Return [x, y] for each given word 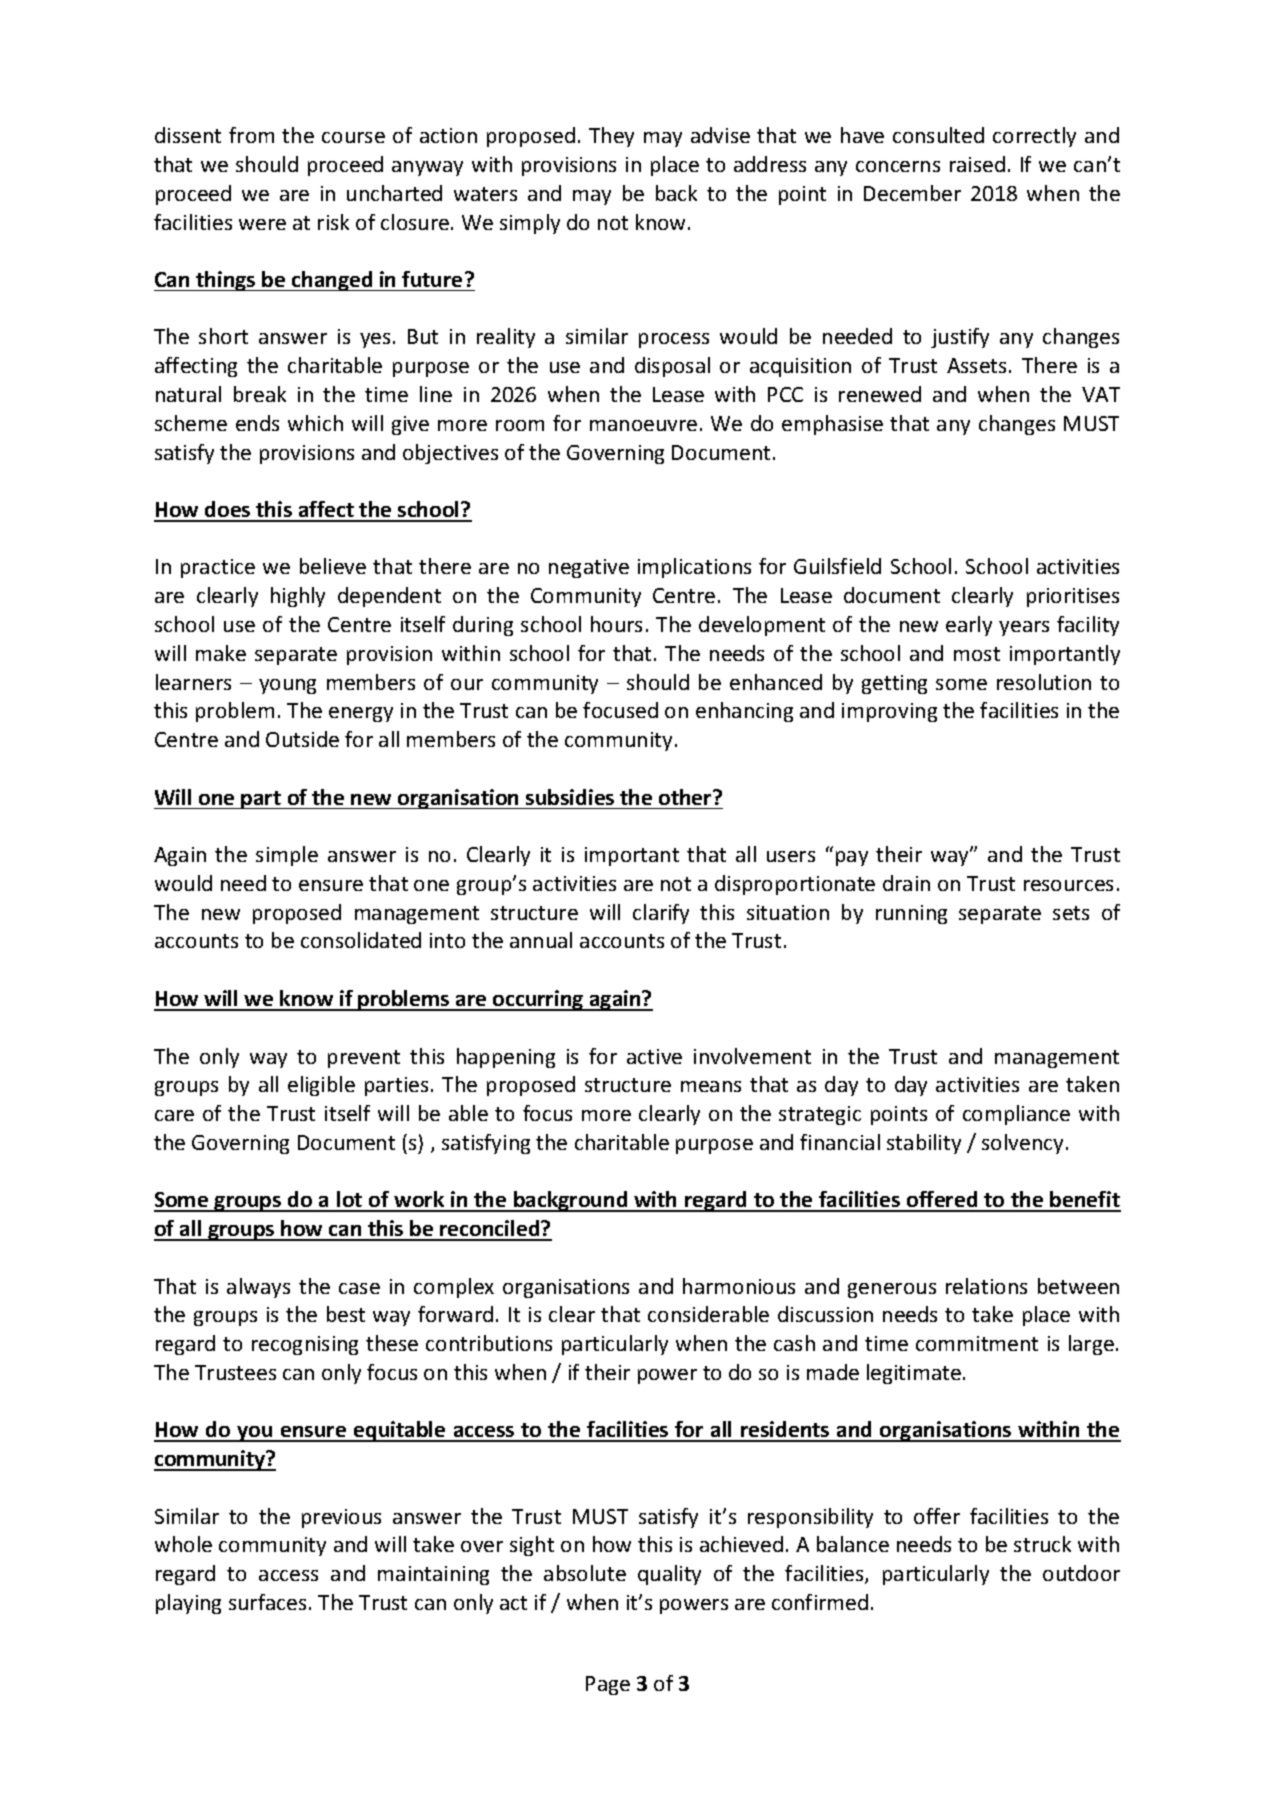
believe [333, 566]
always [258, 1288]
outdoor [1081, 1573]
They [611, 137]
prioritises [1073, 597]
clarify [661, 914]
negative [589, 568]
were [262, 224]
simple [287, 856]
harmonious [739, 1286]
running [911, 914]
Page [608, 1685]
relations [986, 1286]
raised [977, 164]
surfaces [267, 1602]
